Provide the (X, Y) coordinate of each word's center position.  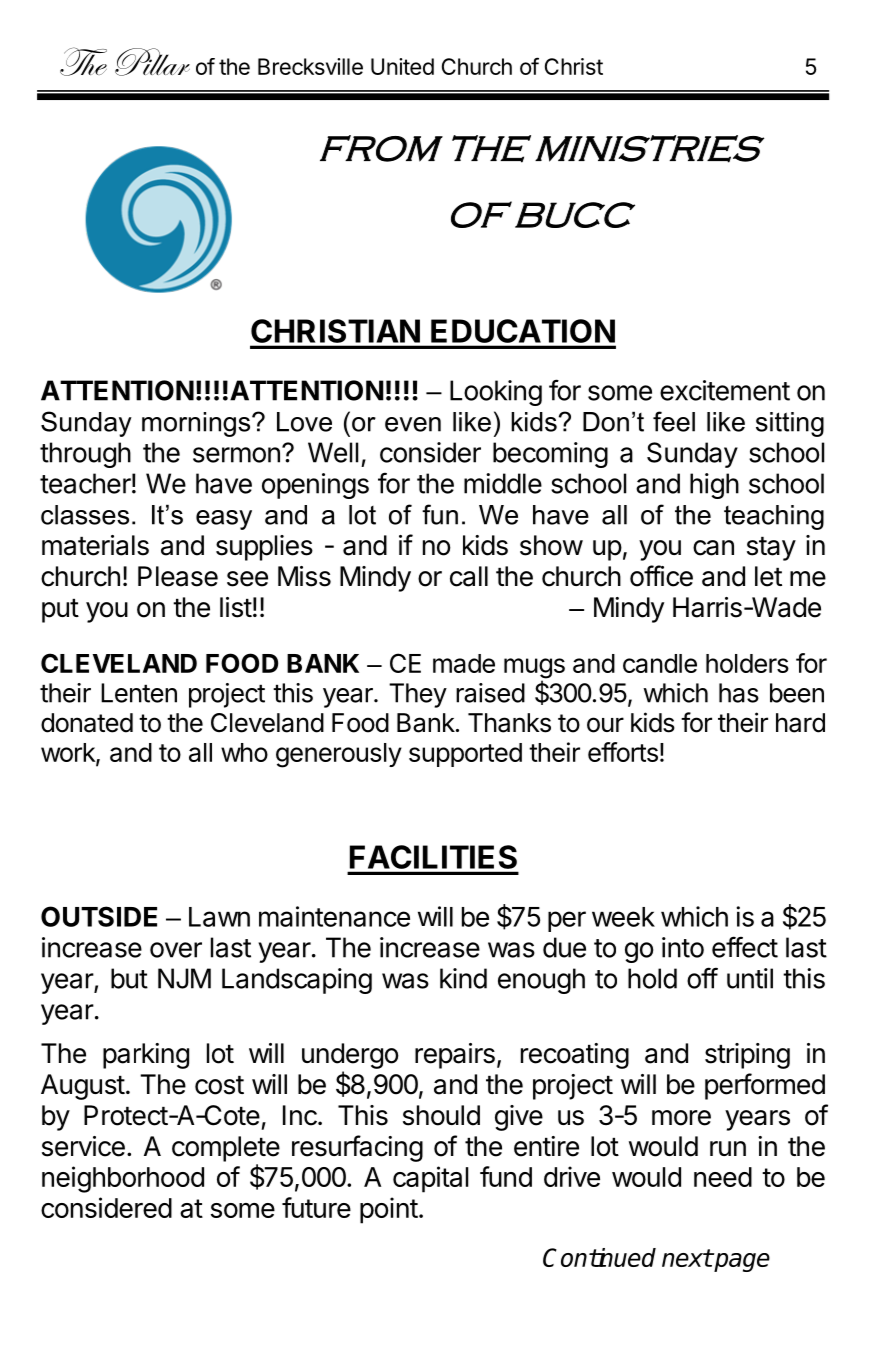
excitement (725, 390)
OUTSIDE (99, 916)
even (413, 424)
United (402, 66)
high (714, 486)
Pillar (152, 62)
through (85, 455)
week (623, 917)
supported (465, 755)
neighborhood (123, 1179)
